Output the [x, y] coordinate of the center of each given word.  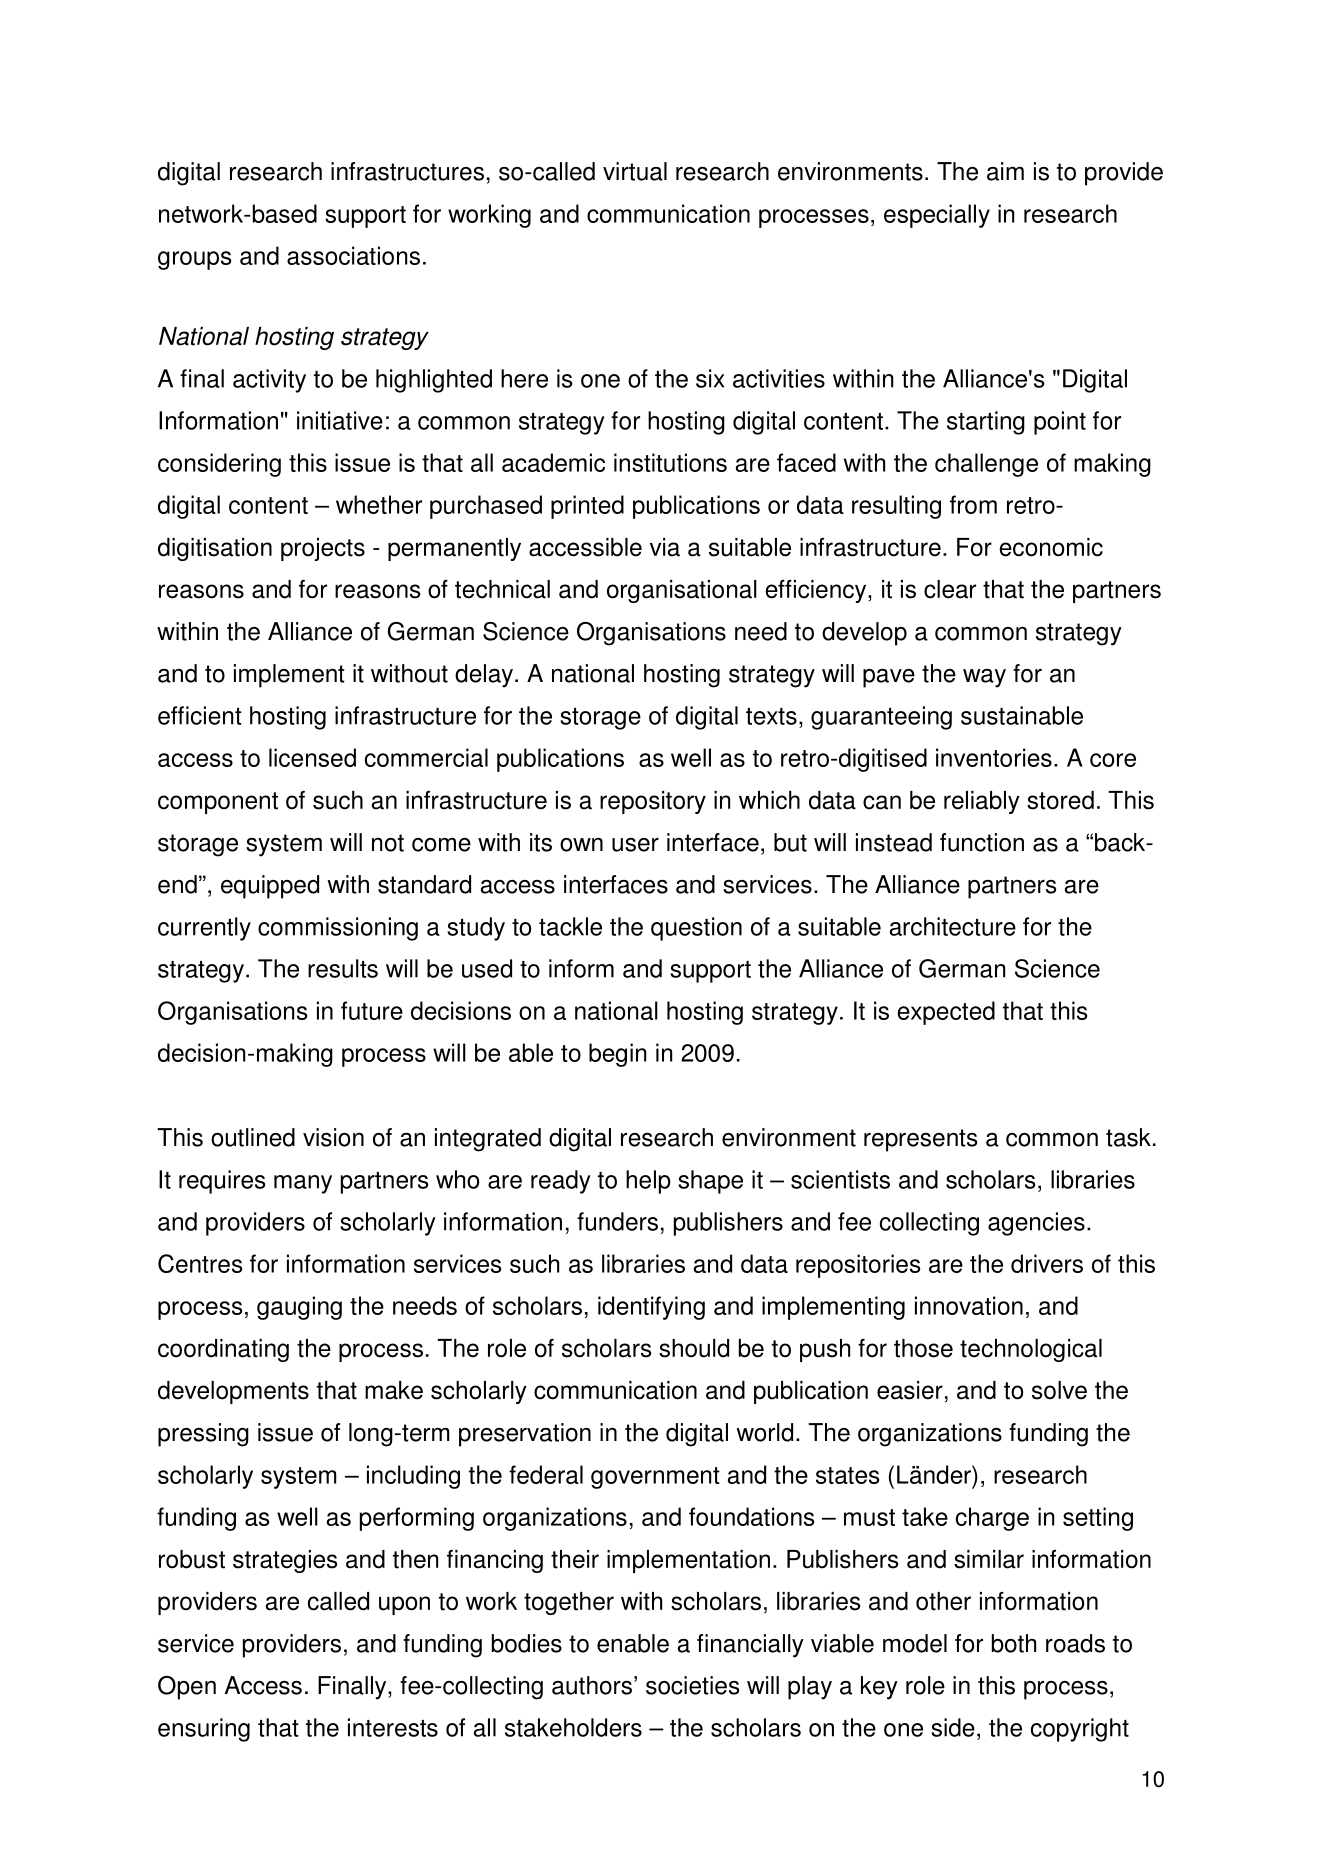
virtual [635, 171]
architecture [953, 926]
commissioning [338, 929]
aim [1005, 171]
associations [353, 255]
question [696, 929]
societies [693, 1685]
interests [393, 1727]
